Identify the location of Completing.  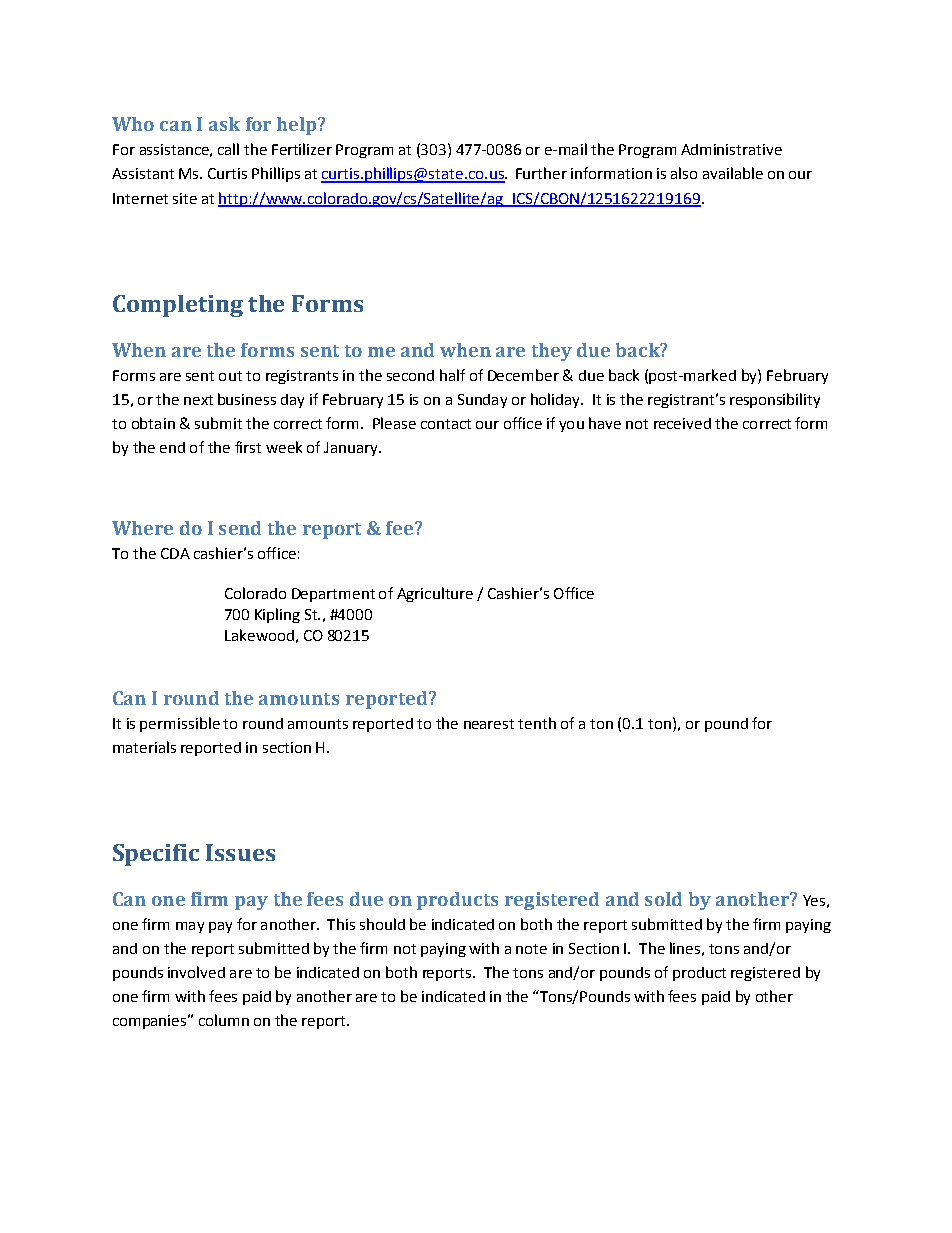
(178, 306).
